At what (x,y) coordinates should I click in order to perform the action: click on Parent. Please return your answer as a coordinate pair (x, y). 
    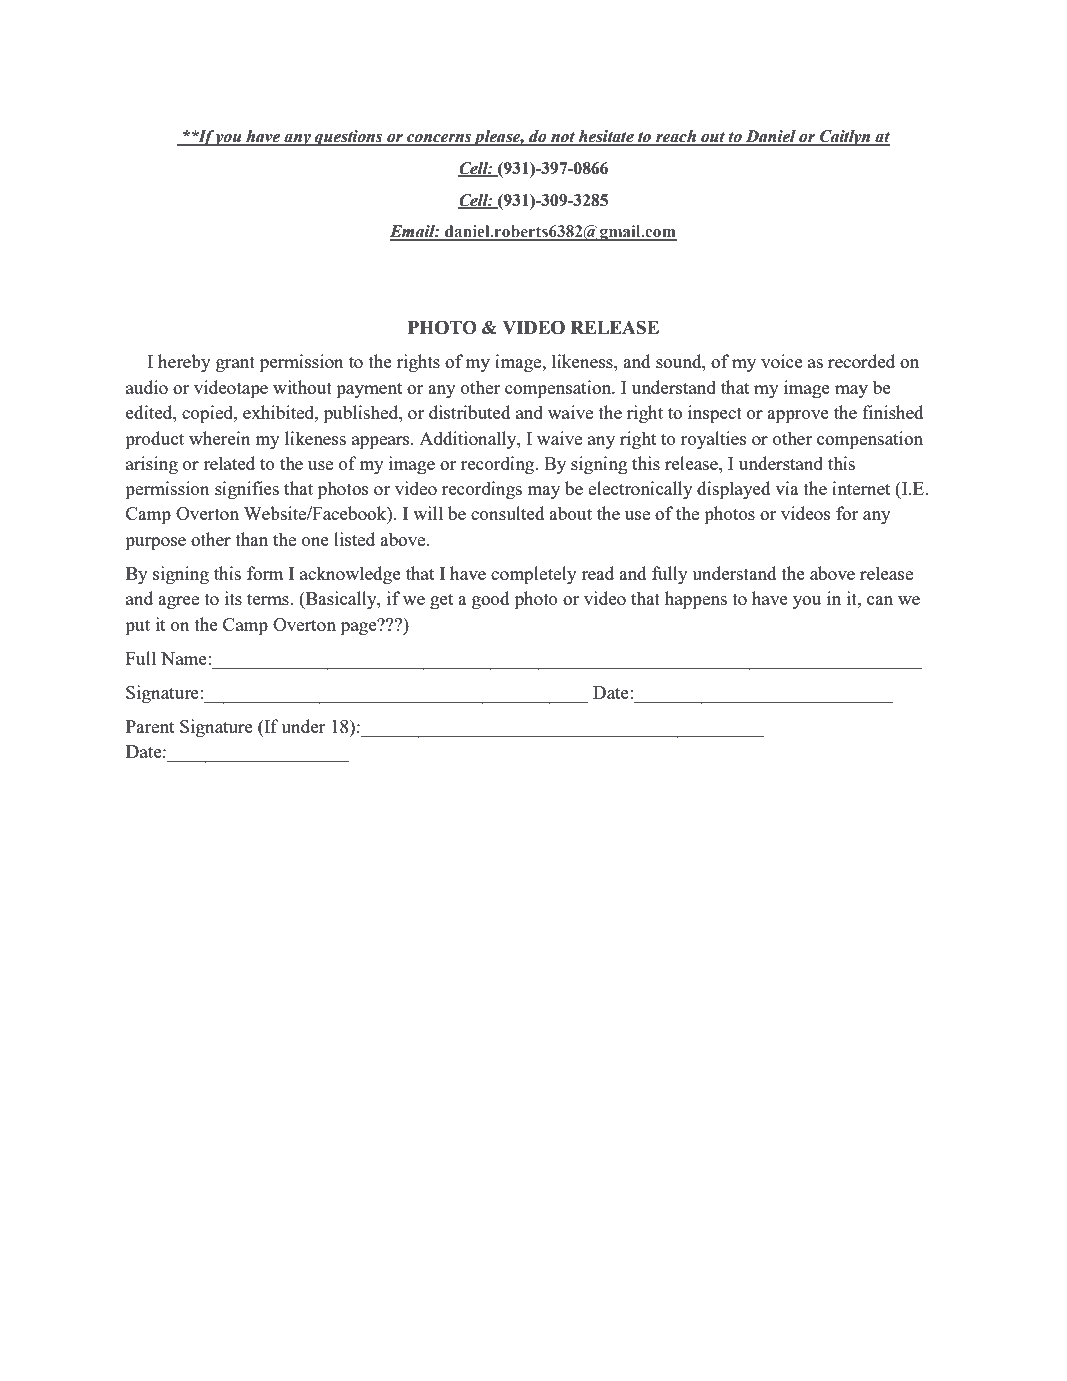
    Looking at the image, I should click on (150, 726).
